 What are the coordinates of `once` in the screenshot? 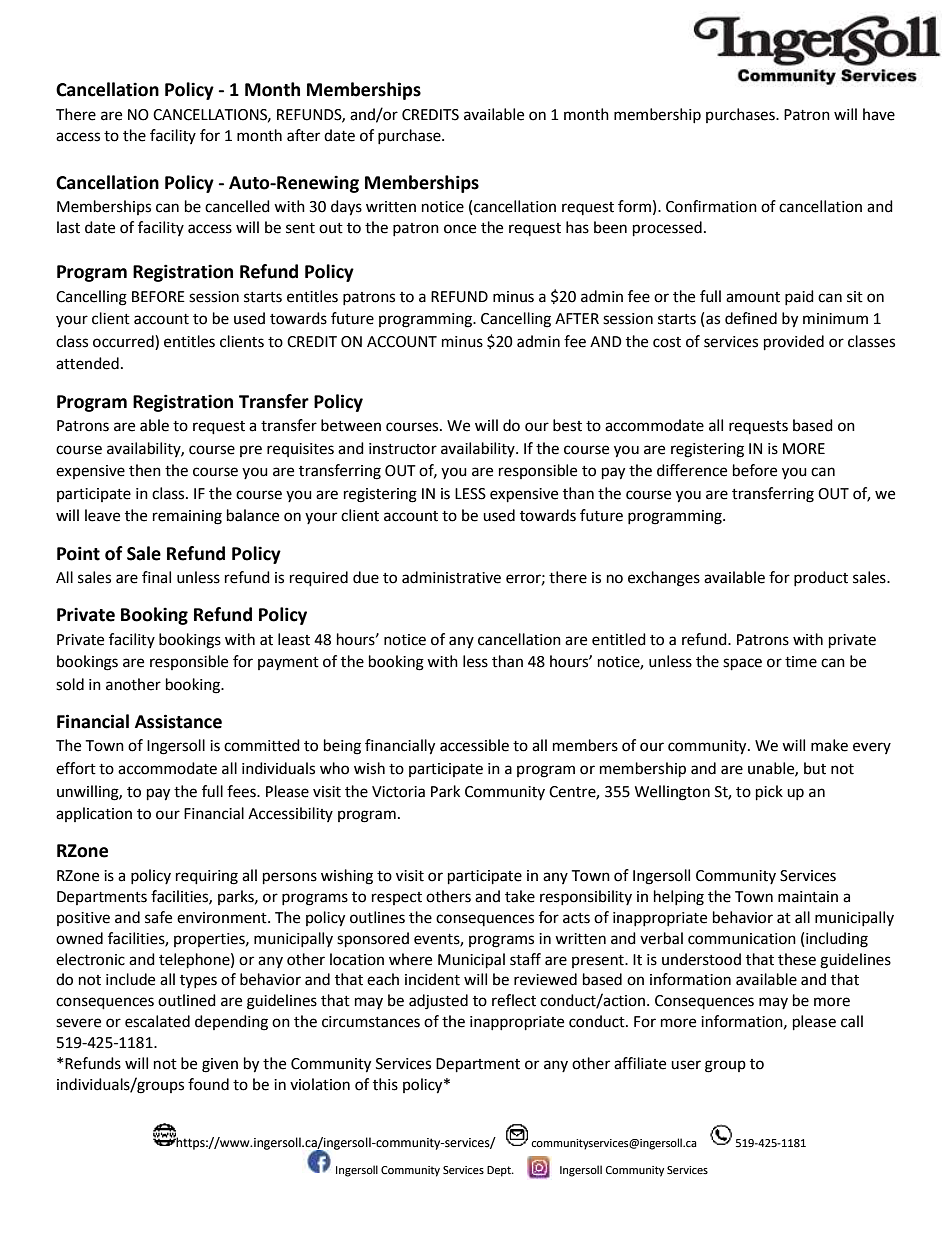 It's located at (460, 229).
